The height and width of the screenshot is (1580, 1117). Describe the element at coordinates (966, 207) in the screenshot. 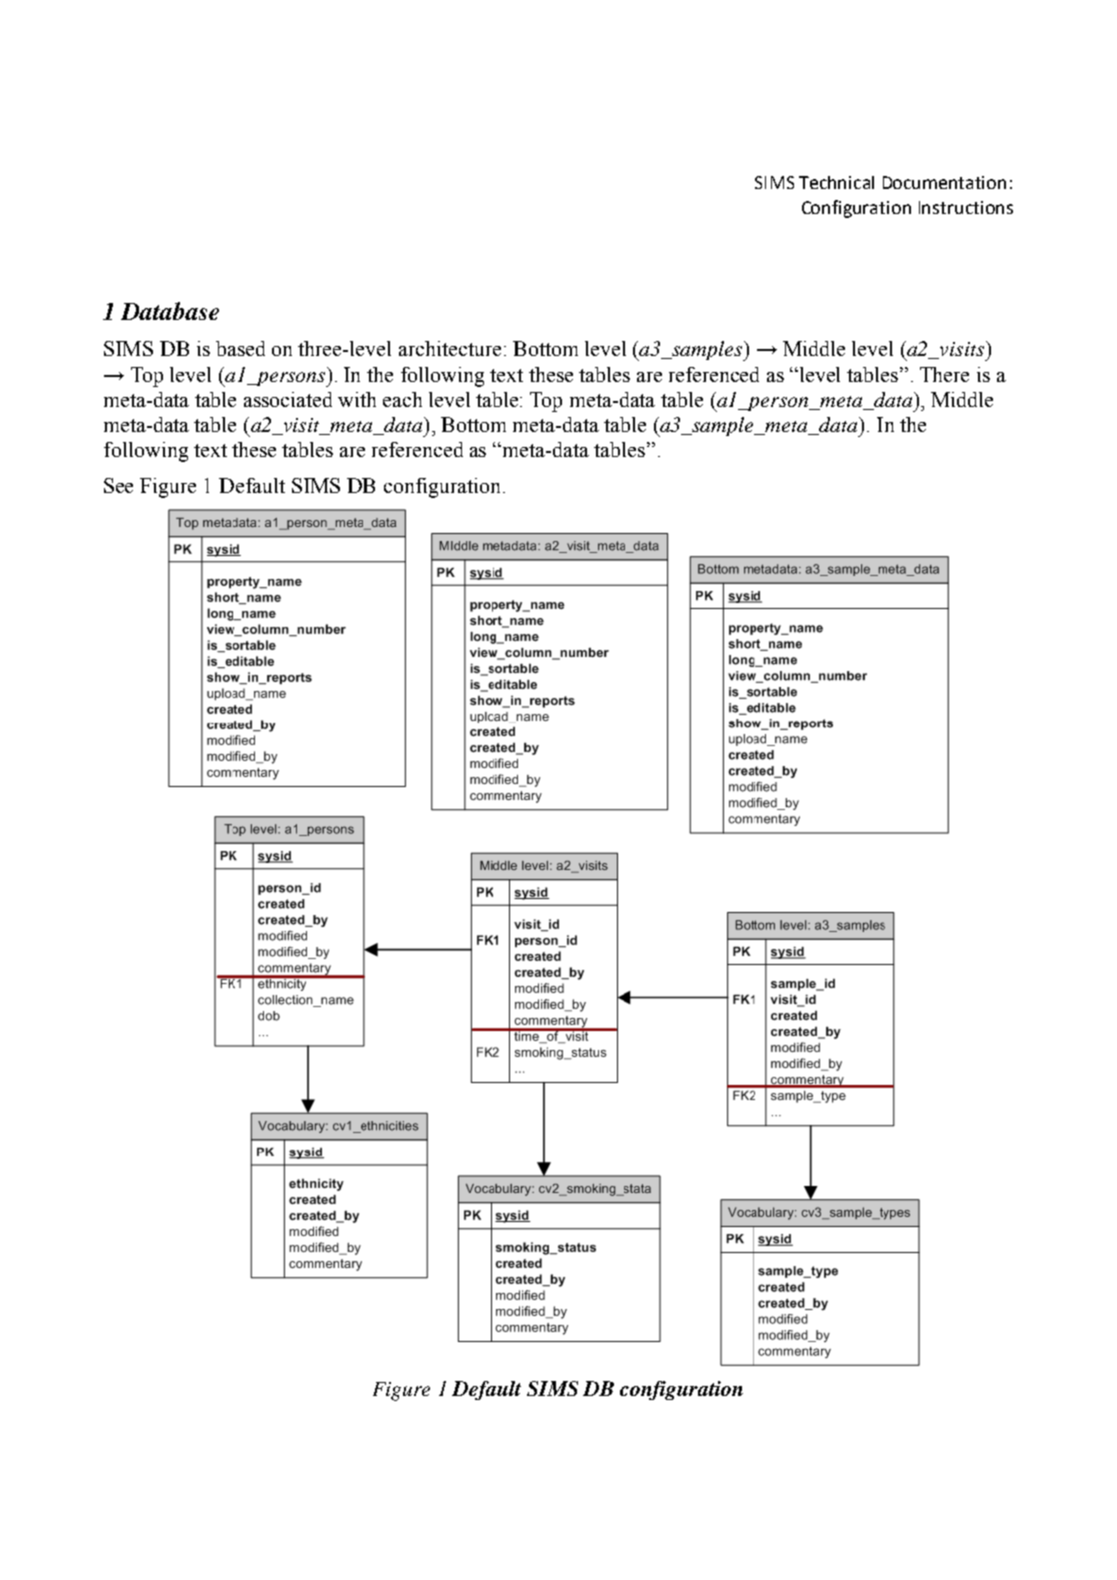

I see `Instructions` at that location.
